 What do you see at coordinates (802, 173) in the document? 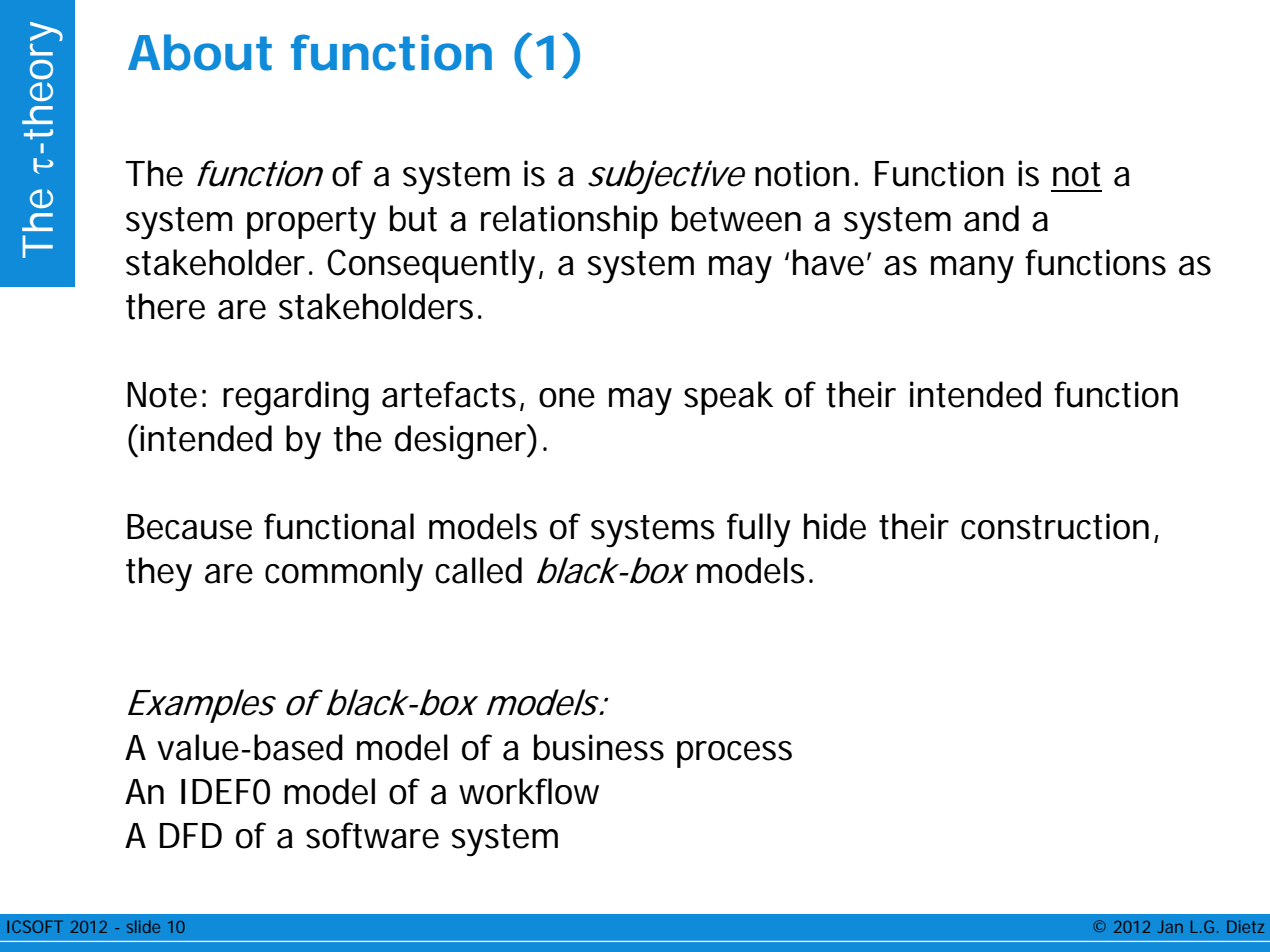
I see `notion` at bounding box center [802, 173].
